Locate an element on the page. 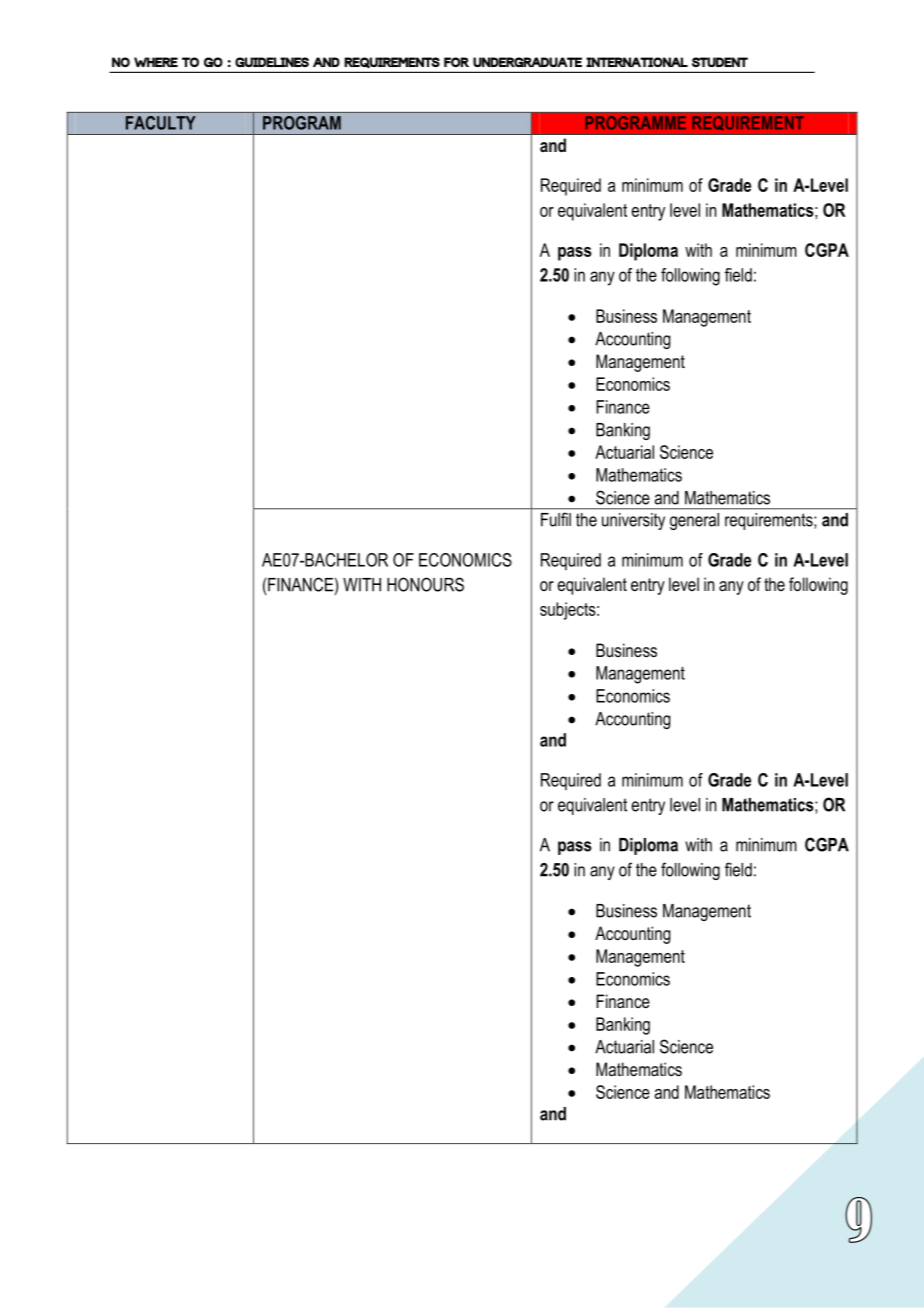 The image size is (924, 1308). university is located at coordinates (633, 521).
